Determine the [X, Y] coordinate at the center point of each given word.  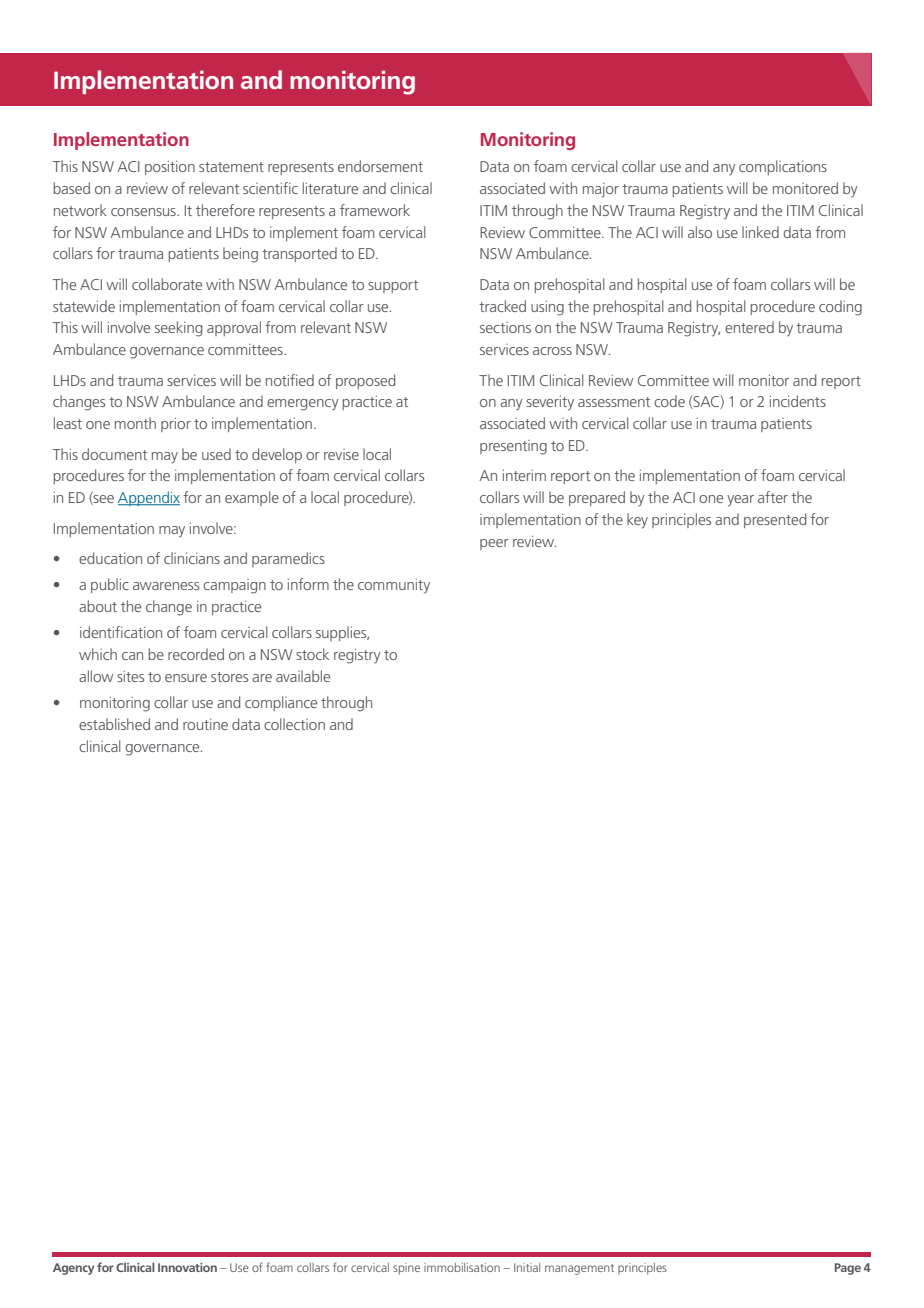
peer [494, 544]
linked [760, 232]
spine [406, 1269]
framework [375, 210]
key [637, 521]
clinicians [192, 558]
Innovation [187, 1267]
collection [294, 724]
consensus [144, 212]
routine [205, 724]
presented [775, 520]
